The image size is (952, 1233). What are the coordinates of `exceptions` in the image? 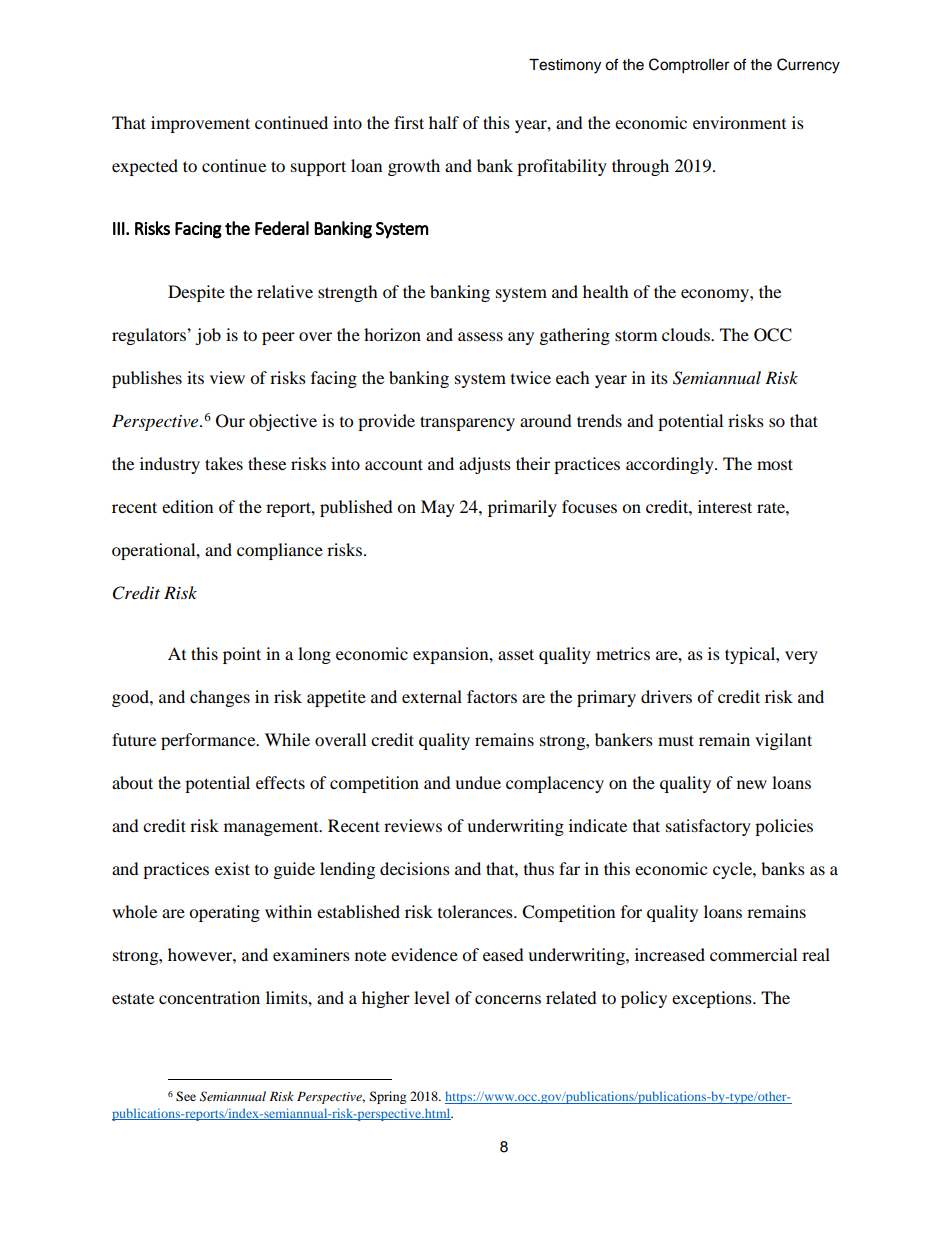 It's located at (713, 999).
